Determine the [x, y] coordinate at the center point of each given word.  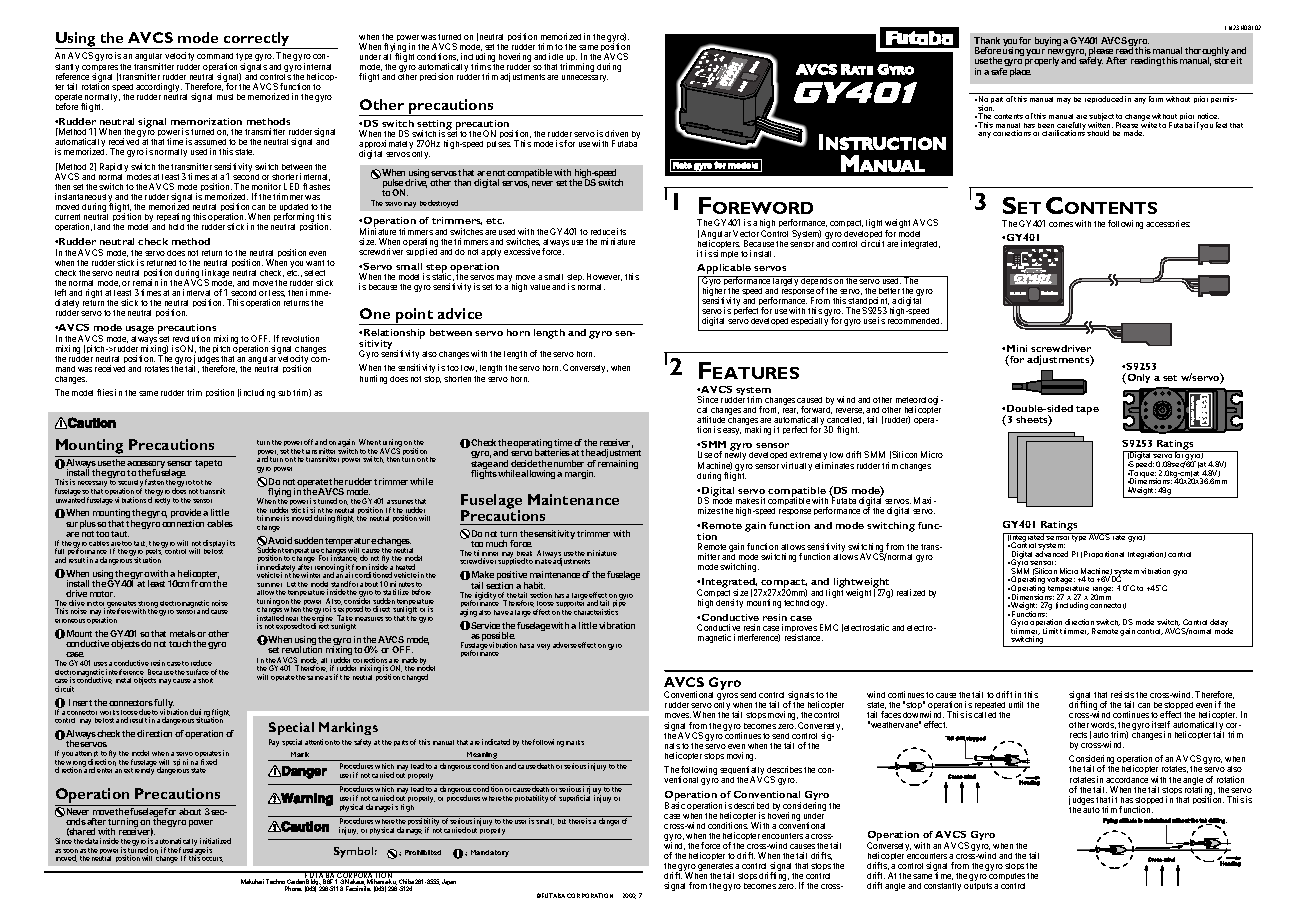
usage [140, 331]
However [604, 277]
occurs [212, 859]
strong [149, 606]
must [225, 97]
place [1020, 72]
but [562, 821]
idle [556, 56]
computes [1007, 878]
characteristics [596, 612]
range [1102, 591]
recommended [915, 321]
